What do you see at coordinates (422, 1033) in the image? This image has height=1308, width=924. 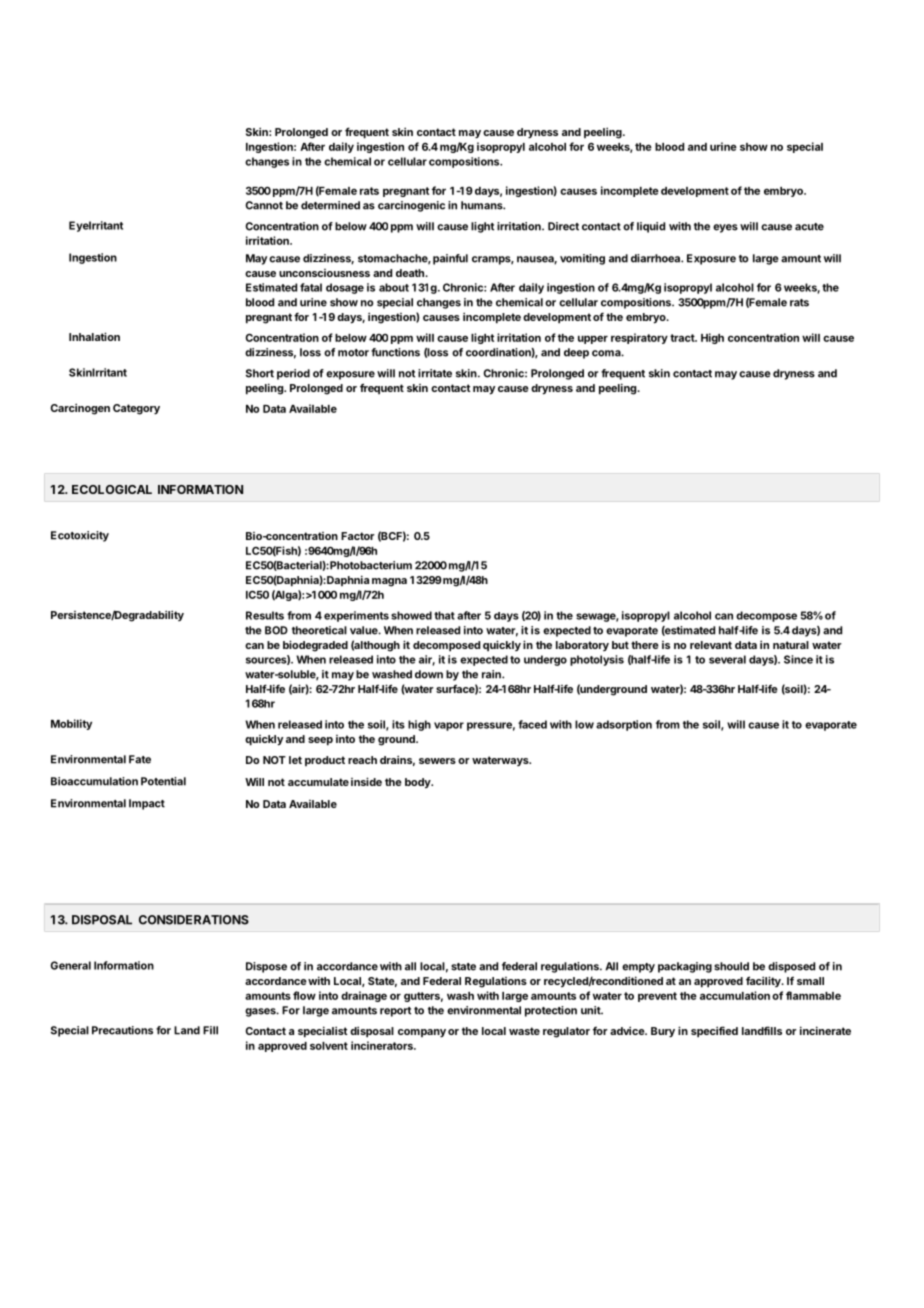 I see `company` at bounding box center [422, 1033].
